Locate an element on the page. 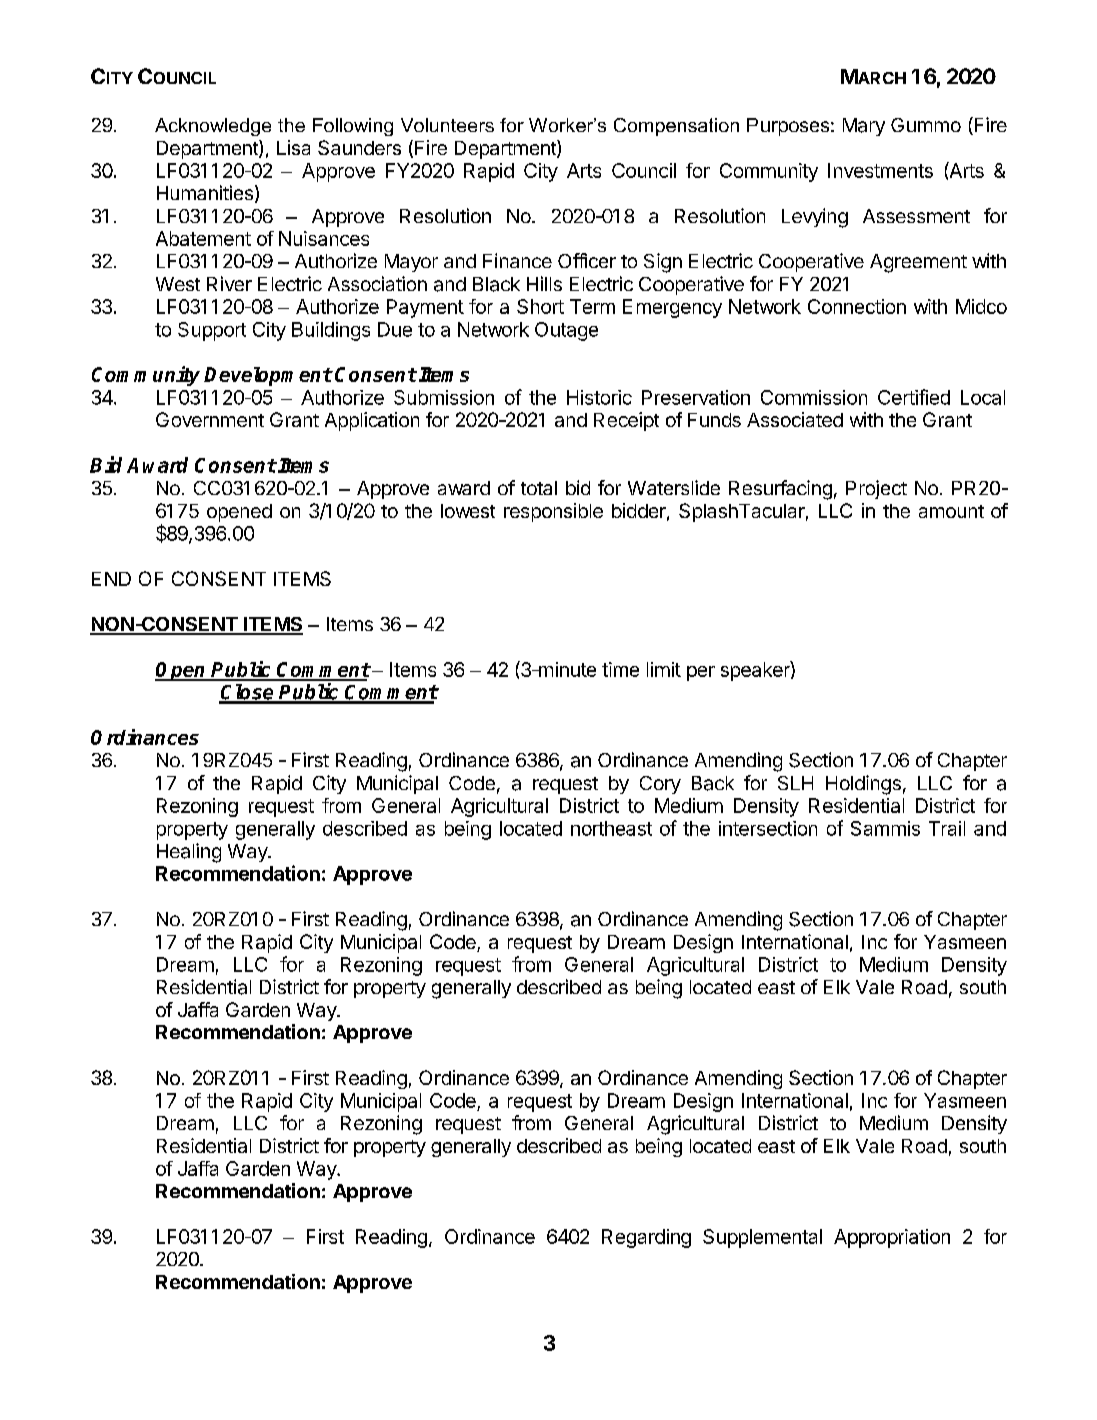 This page has width=1097, height=1420. Investments is located at coordinates (880, 170).
